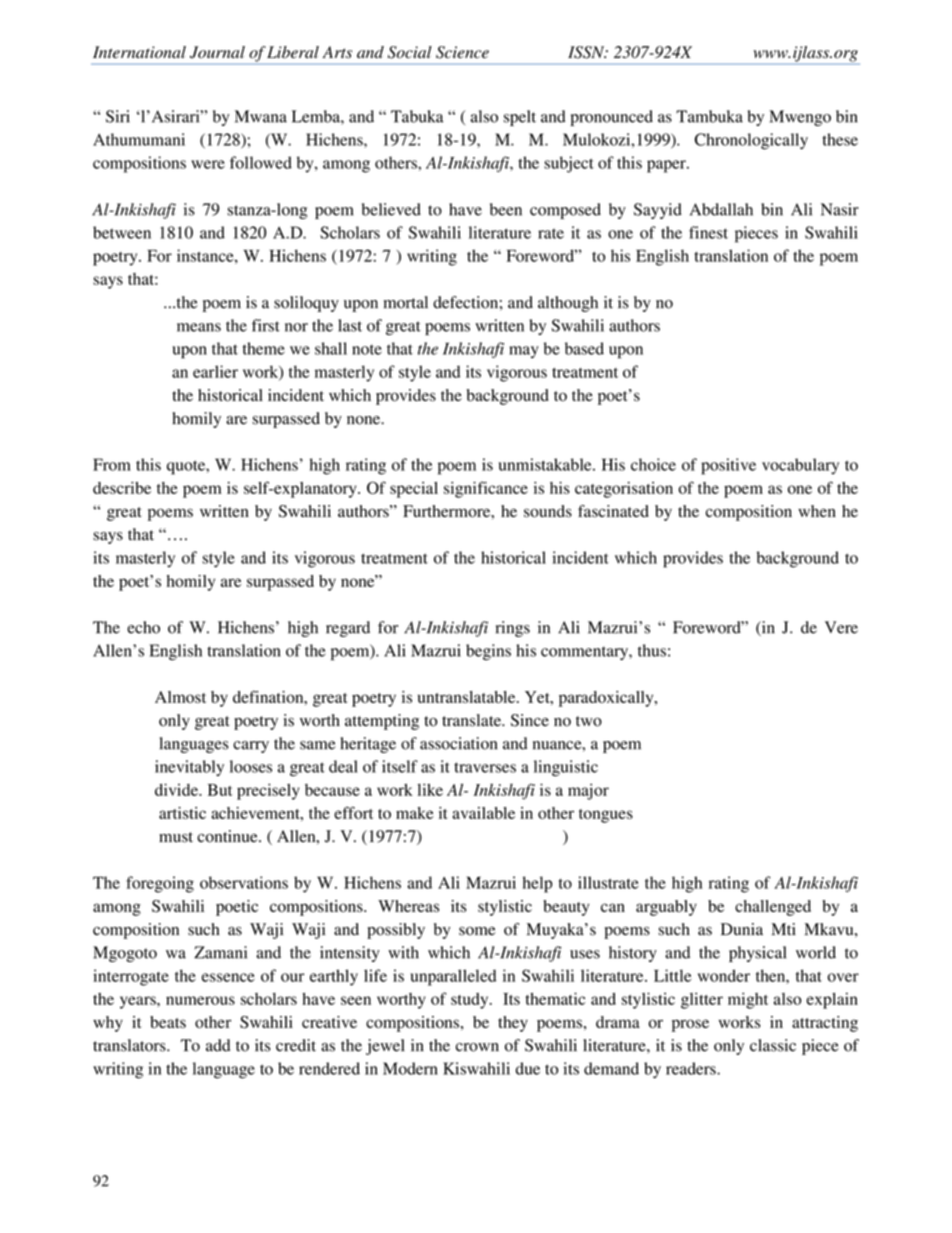 The image size is (952, 1233). I want to click on when, so click(817, 511).
